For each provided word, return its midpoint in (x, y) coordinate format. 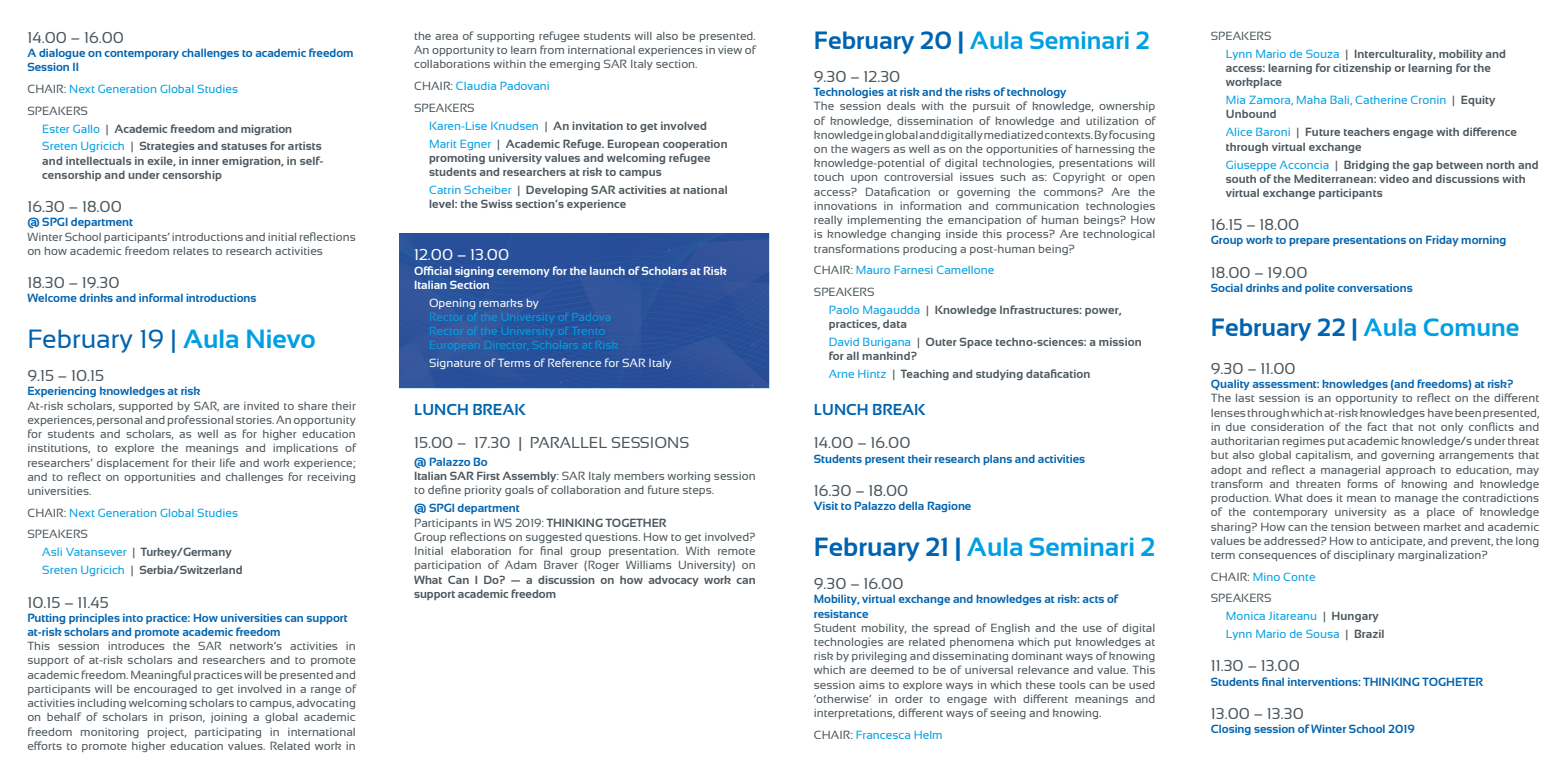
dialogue (62, 54)
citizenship (1362, 69)
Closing (1231, 729)
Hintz (872, 374)
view (730, 50)
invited (261, 406)
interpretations (854, 714)
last (1245, 398)
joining (229, 718)
